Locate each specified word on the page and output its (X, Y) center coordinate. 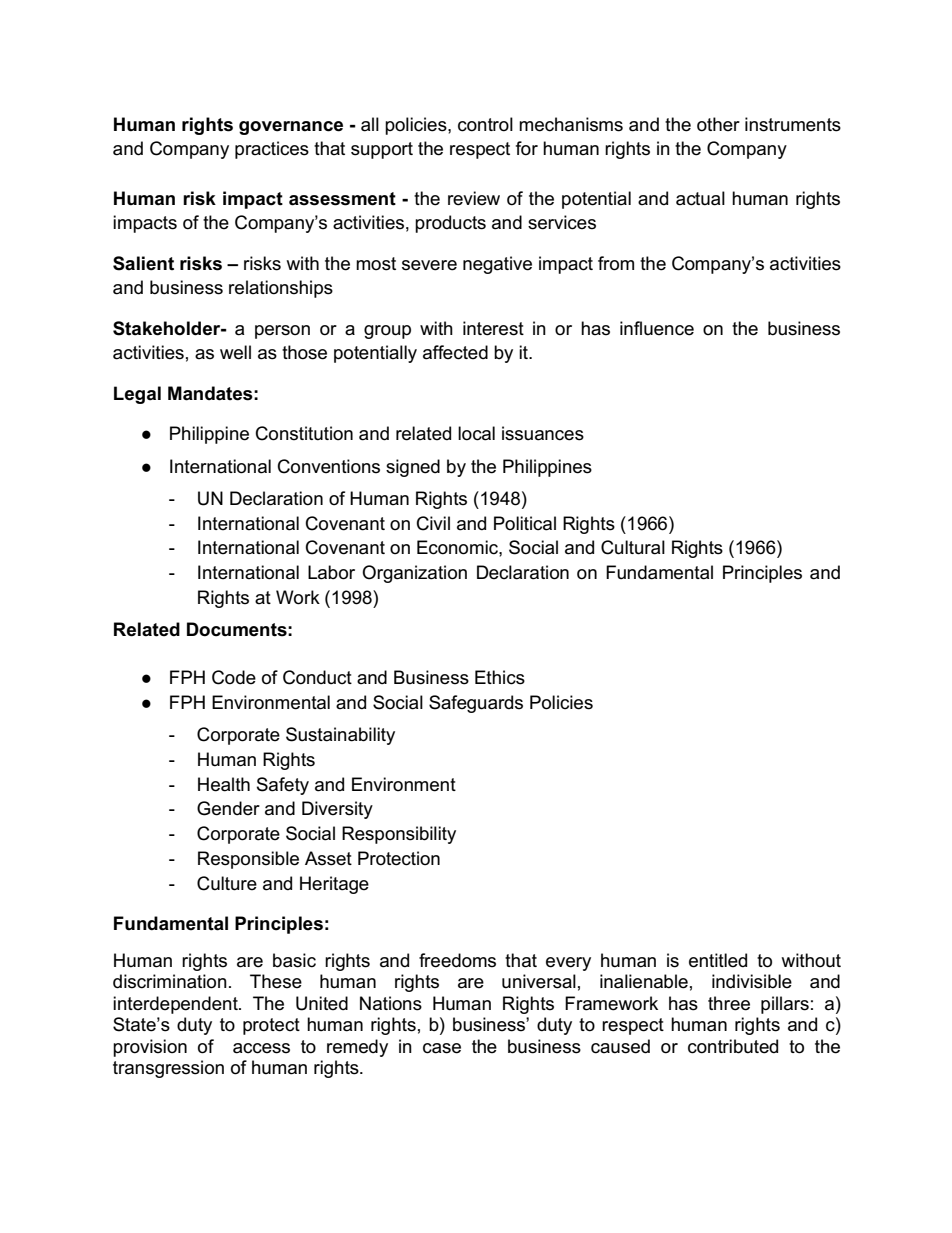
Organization (414, 574)
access (261, 1048)
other (718, 124)
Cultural (633, 547)
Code (234, 677)
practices (272, 150)
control (485, 124)
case (442, 1048)
